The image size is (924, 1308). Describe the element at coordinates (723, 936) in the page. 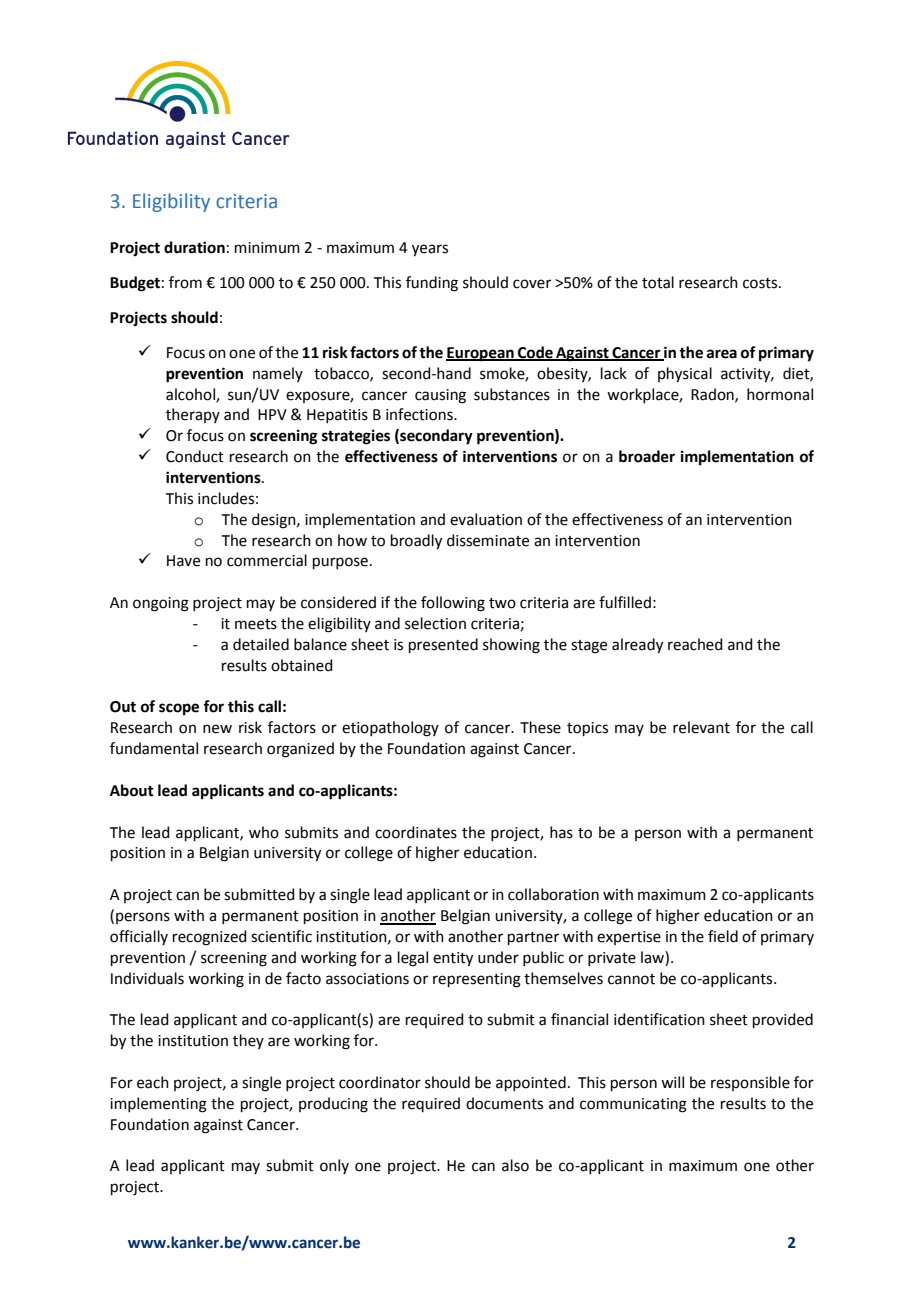

I see `field` at that location.
